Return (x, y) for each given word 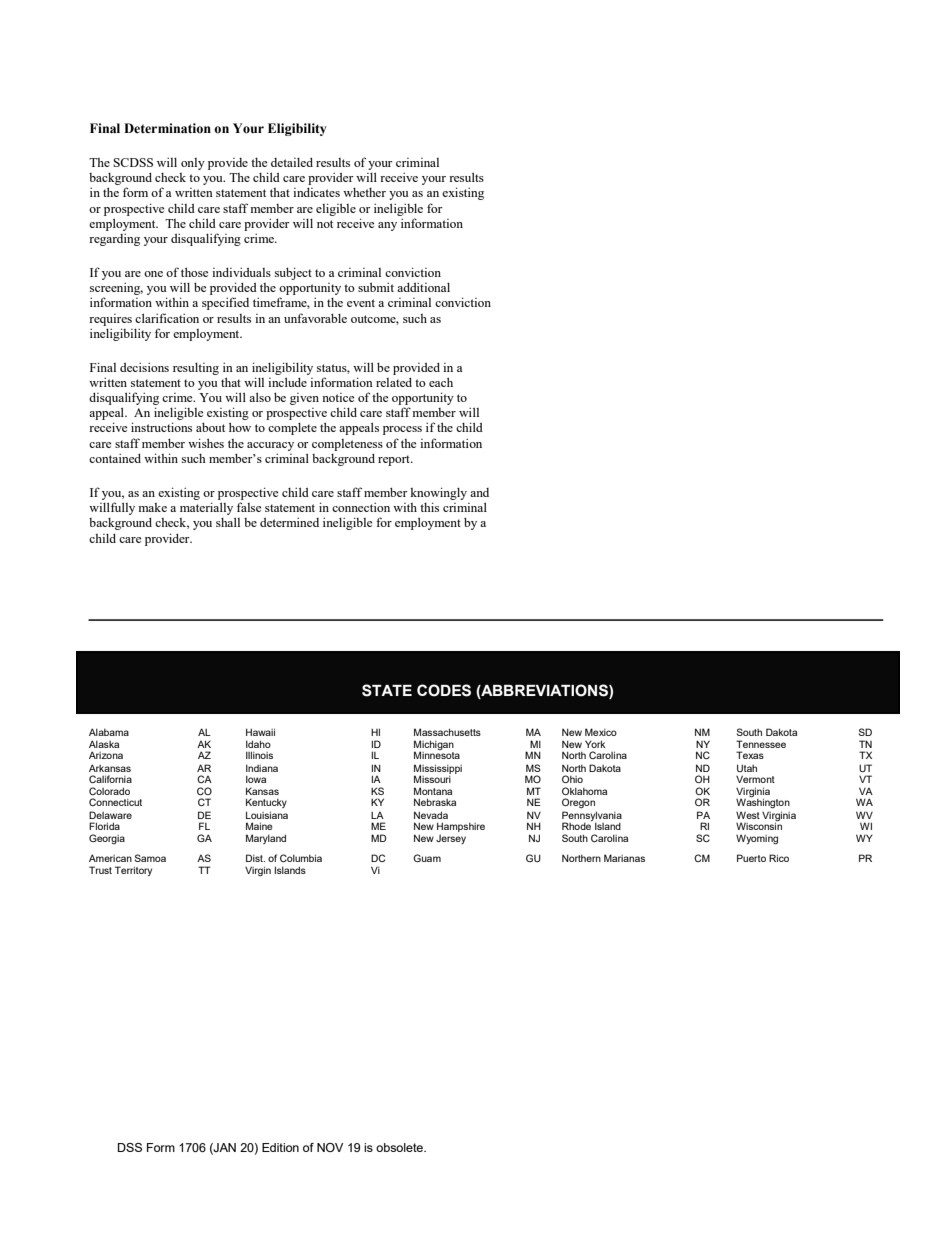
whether (364, 192)
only (193, 164)
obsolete (400, 1147)
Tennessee (761, 744)
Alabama (109, 732)
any (387, 226)
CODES (444, 690)
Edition (280, 1147)
